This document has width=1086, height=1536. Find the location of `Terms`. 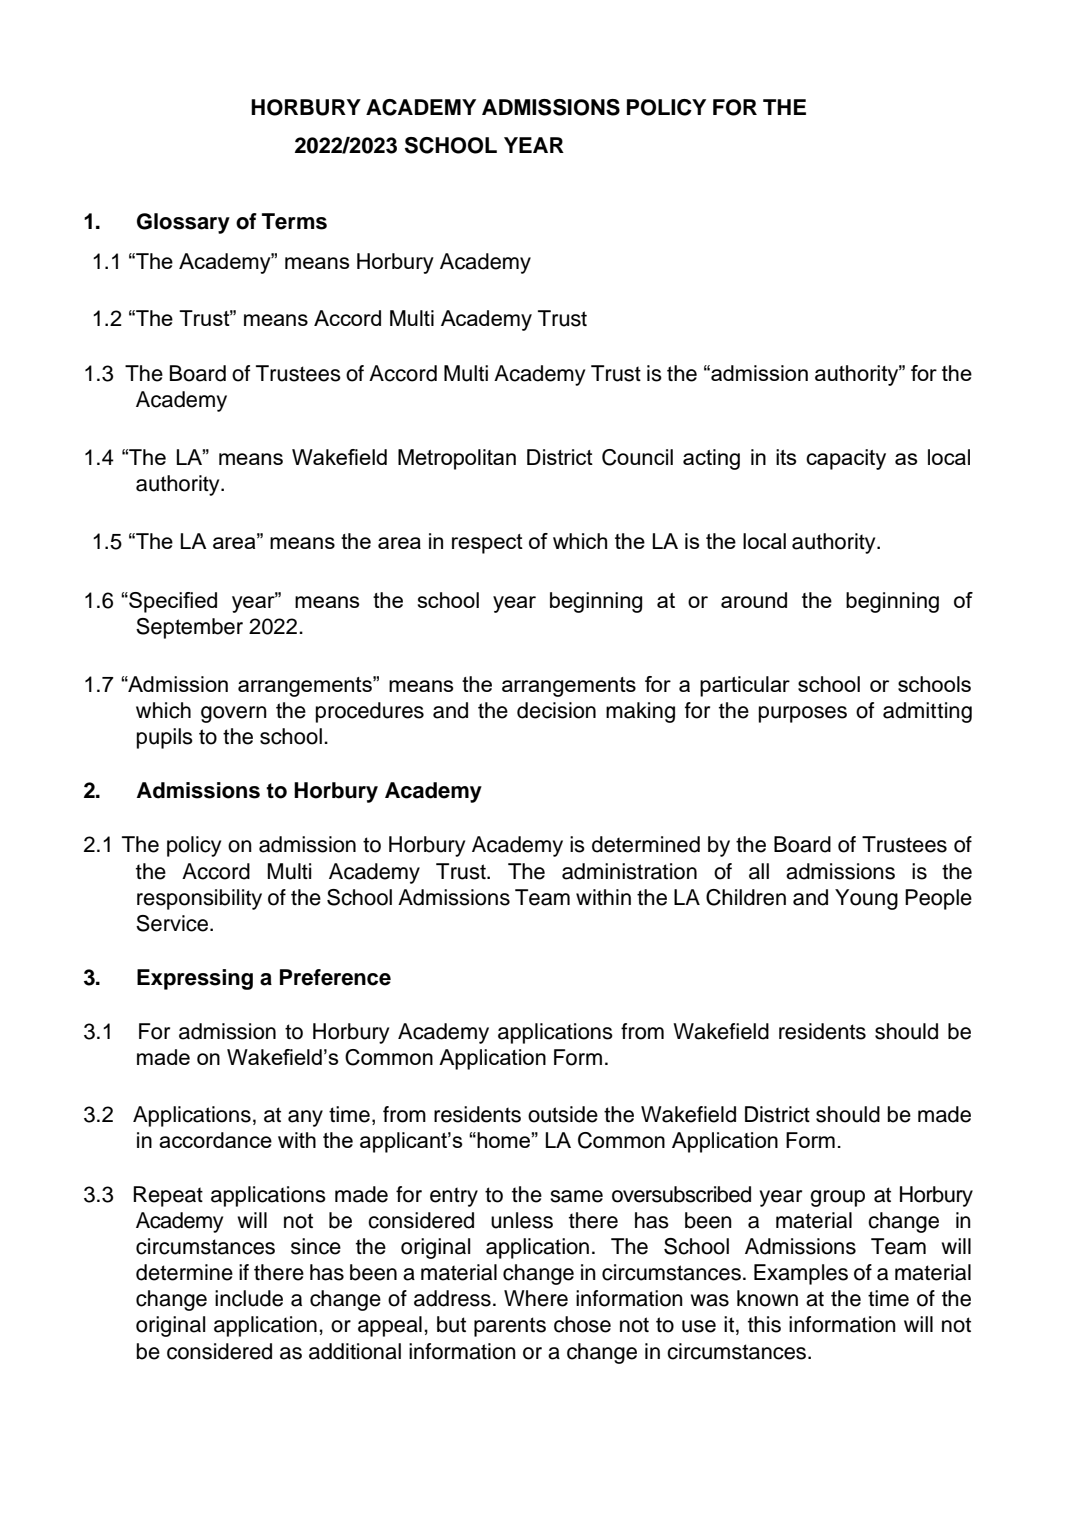

Terms is located at coordinates (294, 221).
